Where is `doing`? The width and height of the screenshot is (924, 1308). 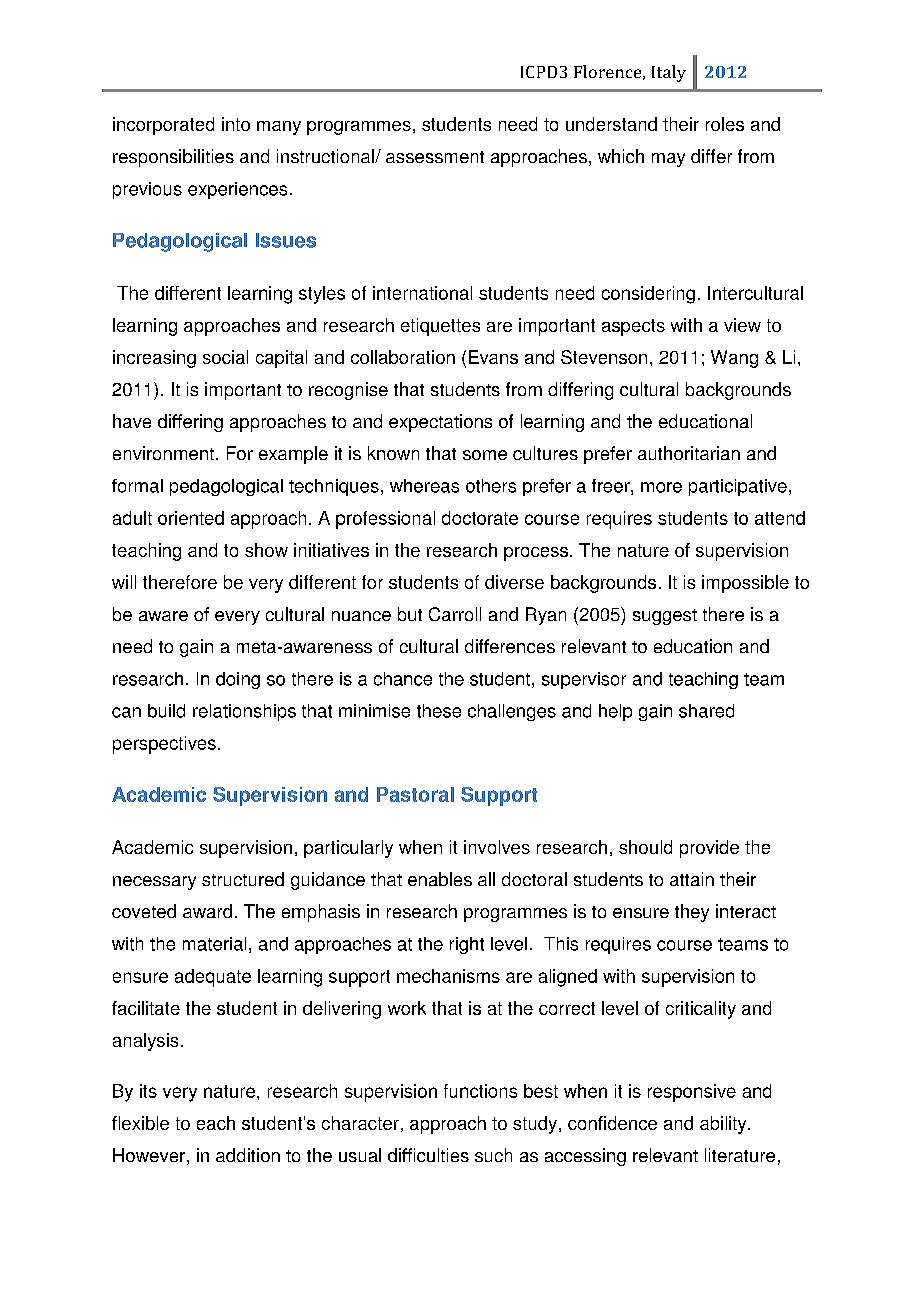 doing is located at coordinates (238, 680).
